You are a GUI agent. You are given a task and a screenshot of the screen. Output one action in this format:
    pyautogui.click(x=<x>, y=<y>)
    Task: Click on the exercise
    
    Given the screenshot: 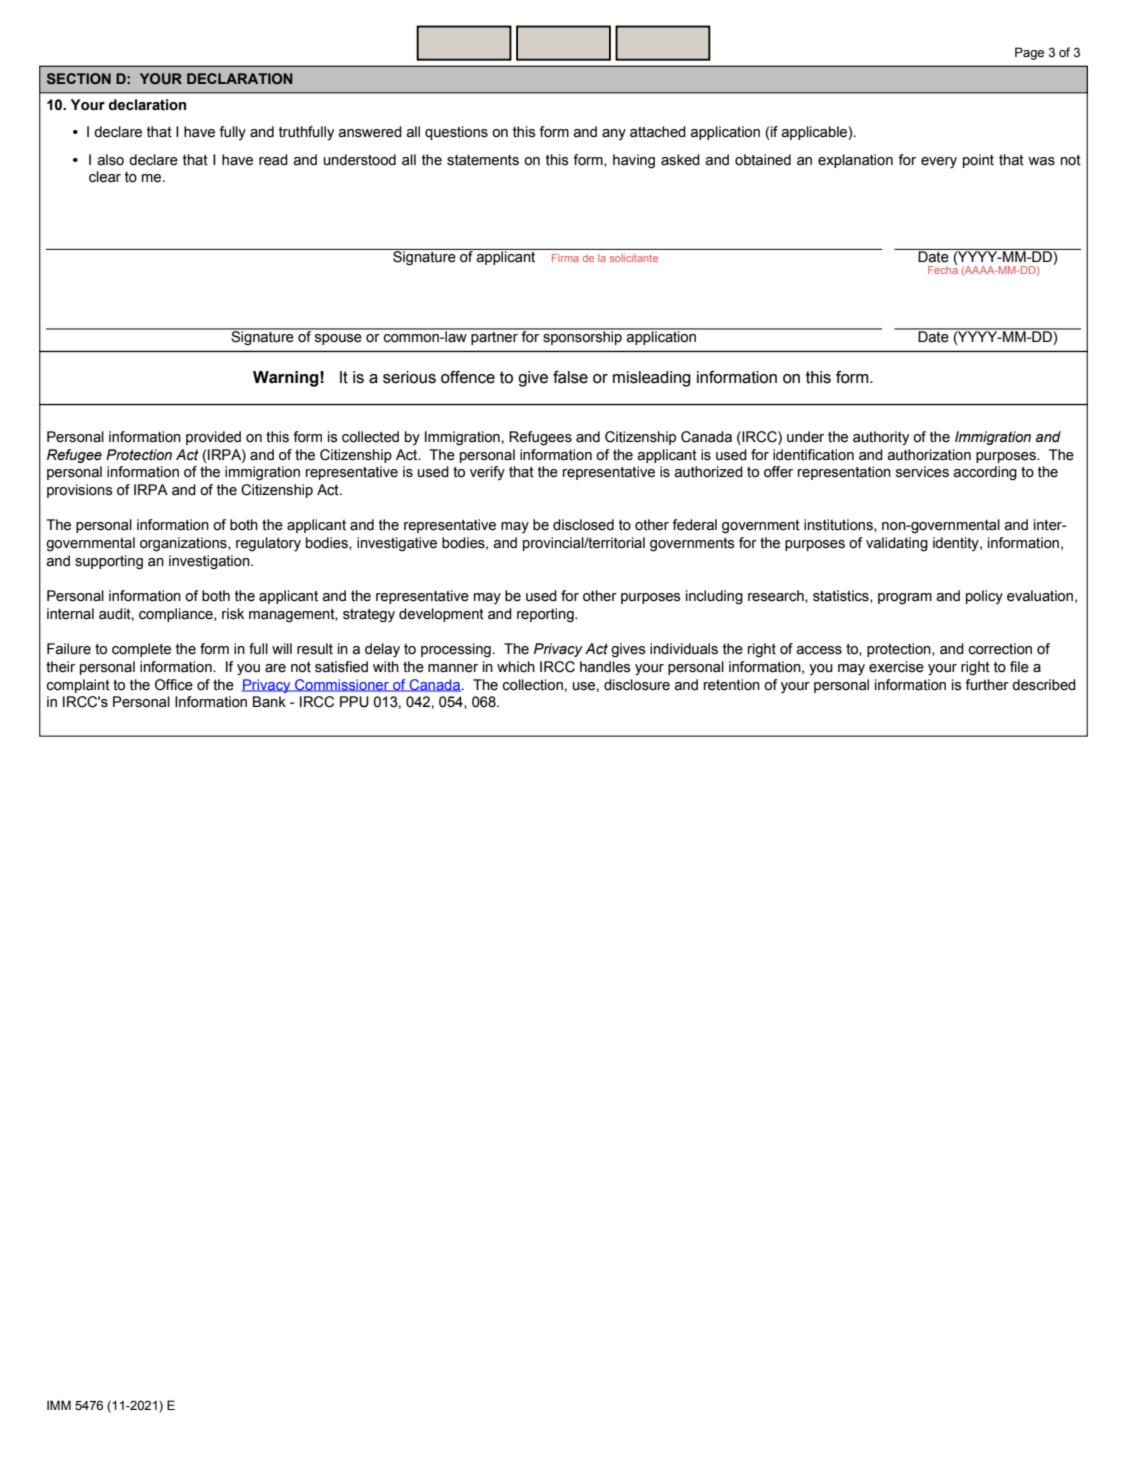 What is the action you would take?
    pyautogui.click(x=896, y=667)
